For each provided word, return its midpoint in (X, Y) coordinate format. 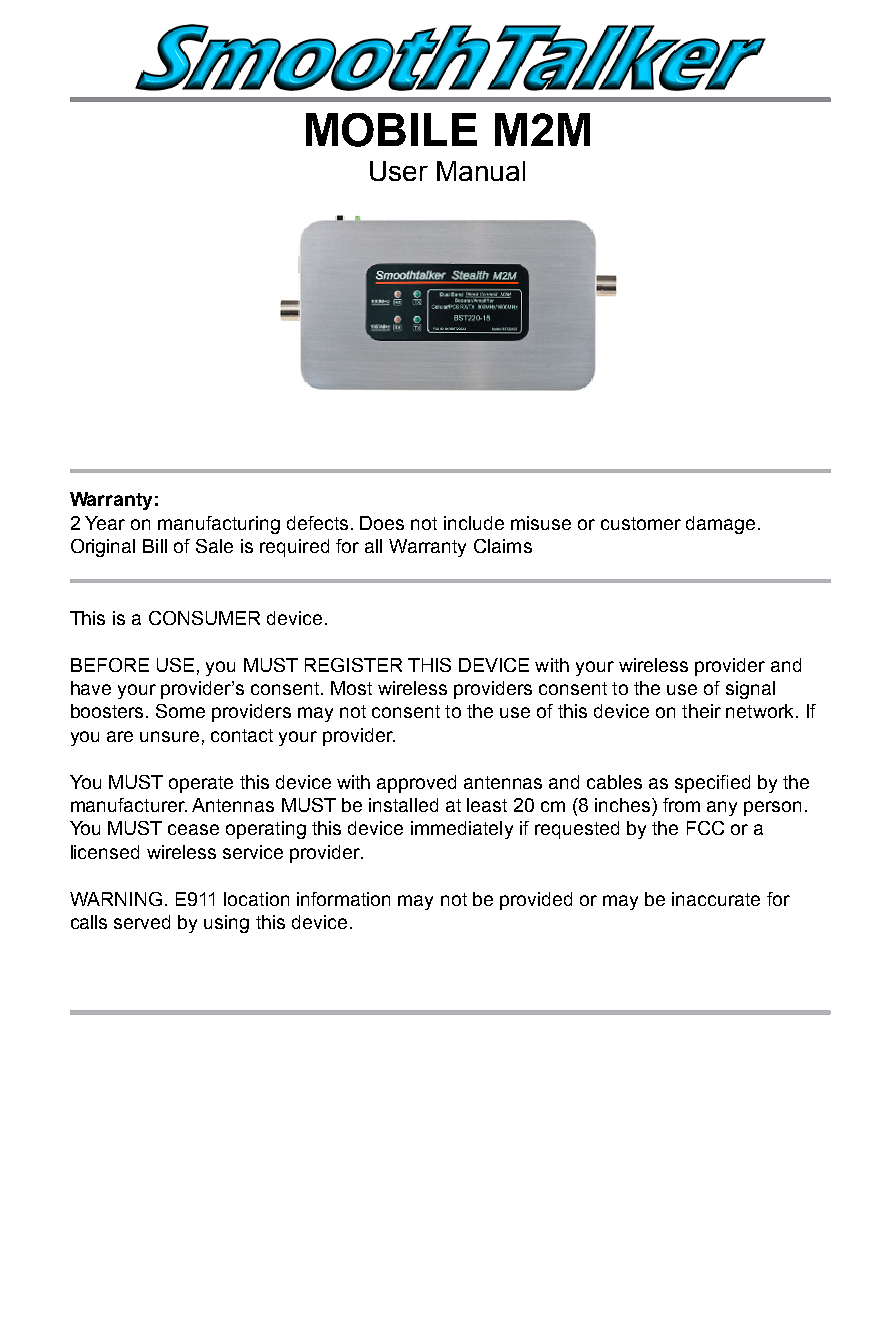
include (474, 523)
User (399, 171)
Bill (155, 546)
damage (720, 525)
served (142, 922)
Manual (481, 171)
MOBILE (391, 130)
